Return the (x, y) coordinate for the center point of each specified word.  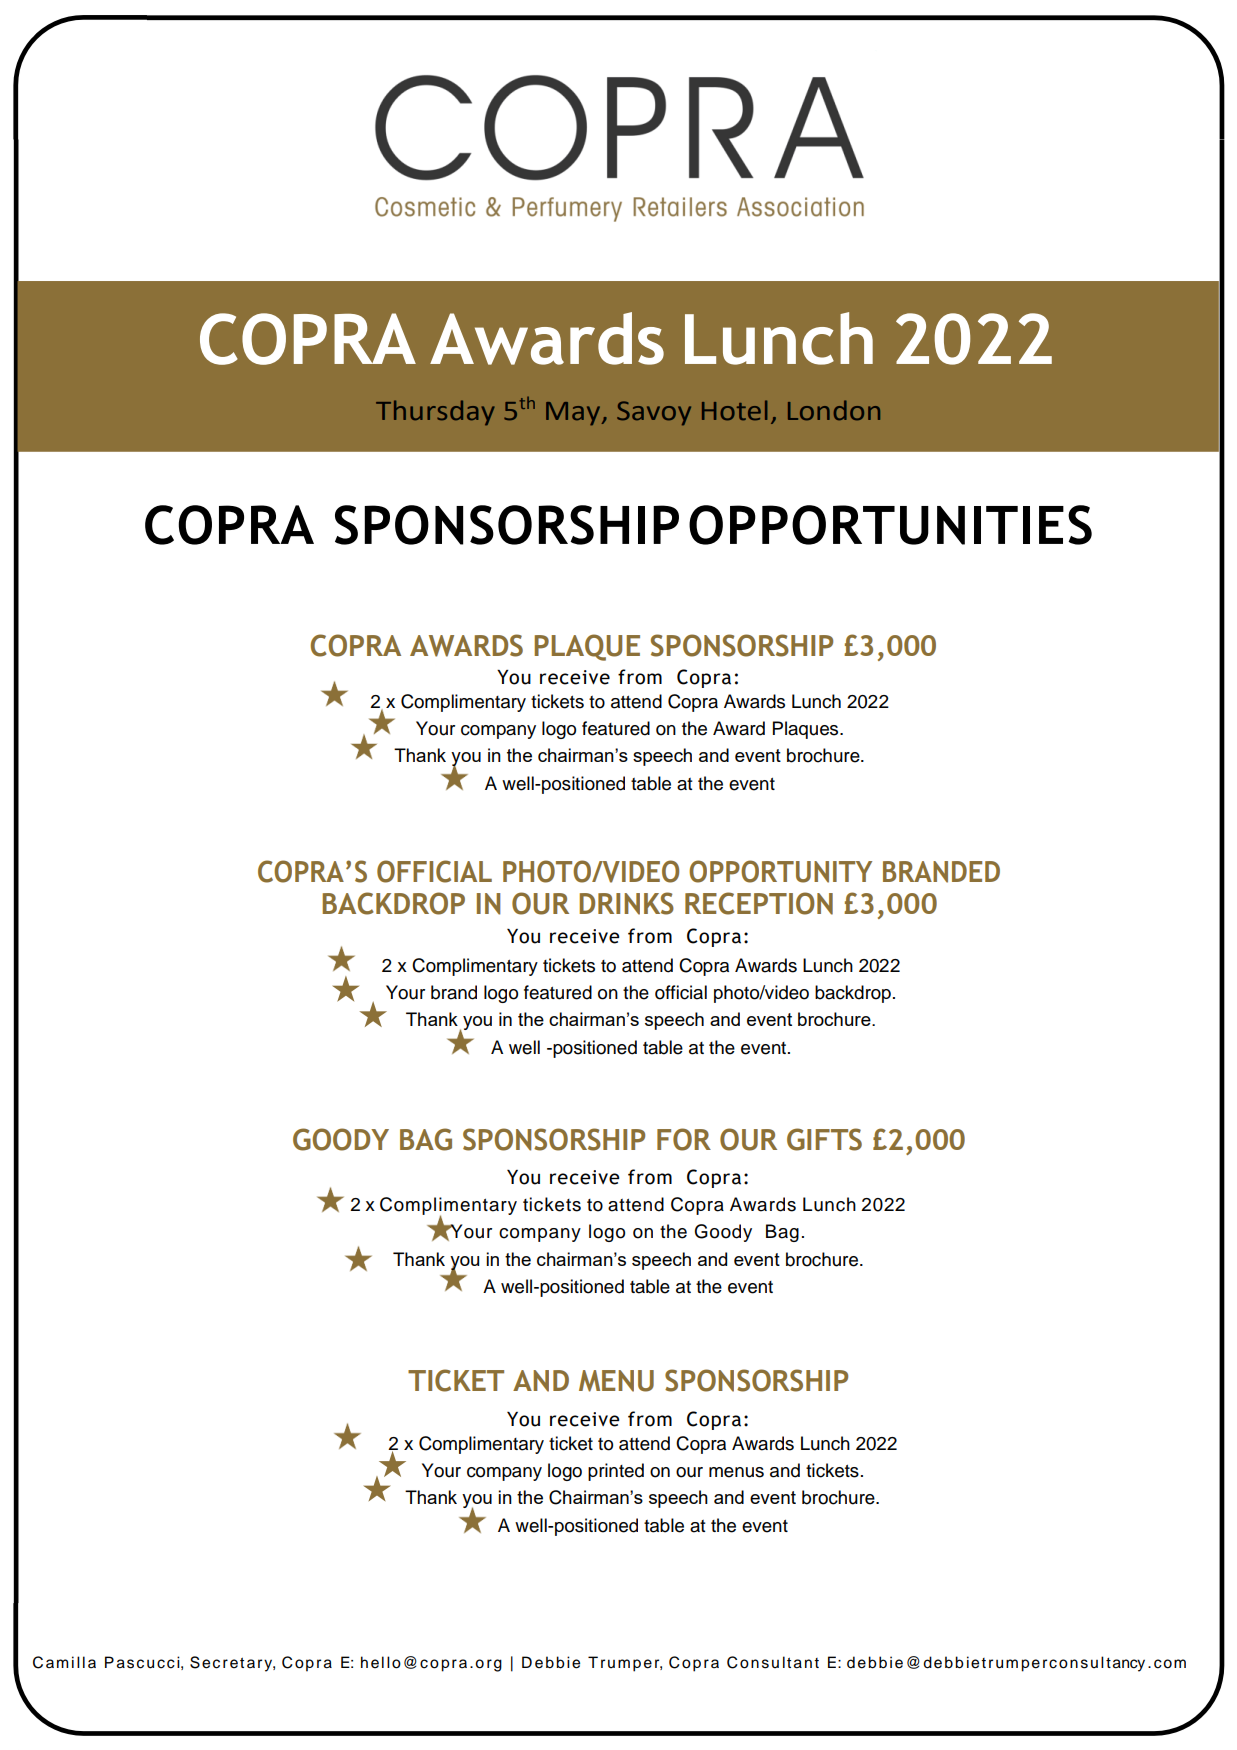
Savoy (654, 413)
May (574, 414)
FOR (684, 1139)
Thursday (435, 413)
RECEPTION (759, 903)
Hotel (734, 410)
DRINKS (626, 903)
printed (616, 1472)
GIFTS (824, 1139)
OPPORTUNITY (780, 871)
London (834, 410)
